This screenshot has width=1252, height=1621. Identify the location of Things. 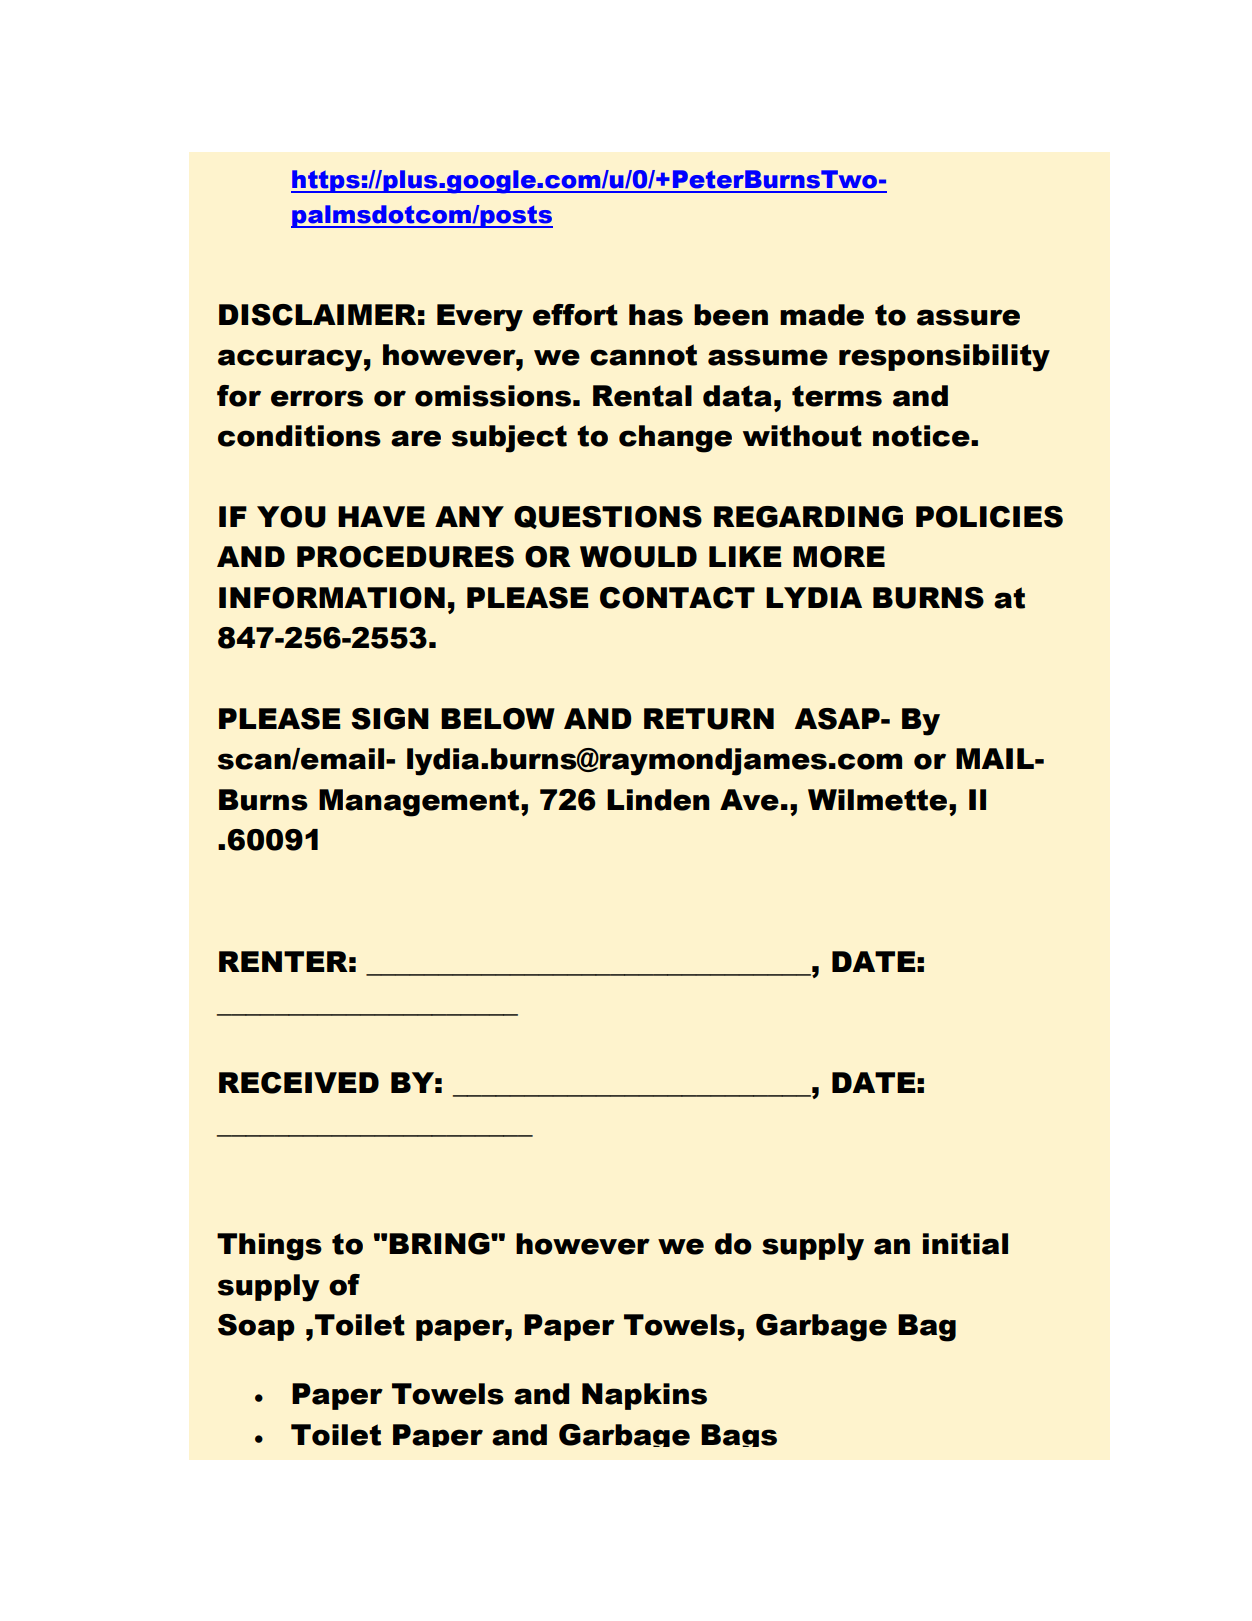
(269, 1247).
